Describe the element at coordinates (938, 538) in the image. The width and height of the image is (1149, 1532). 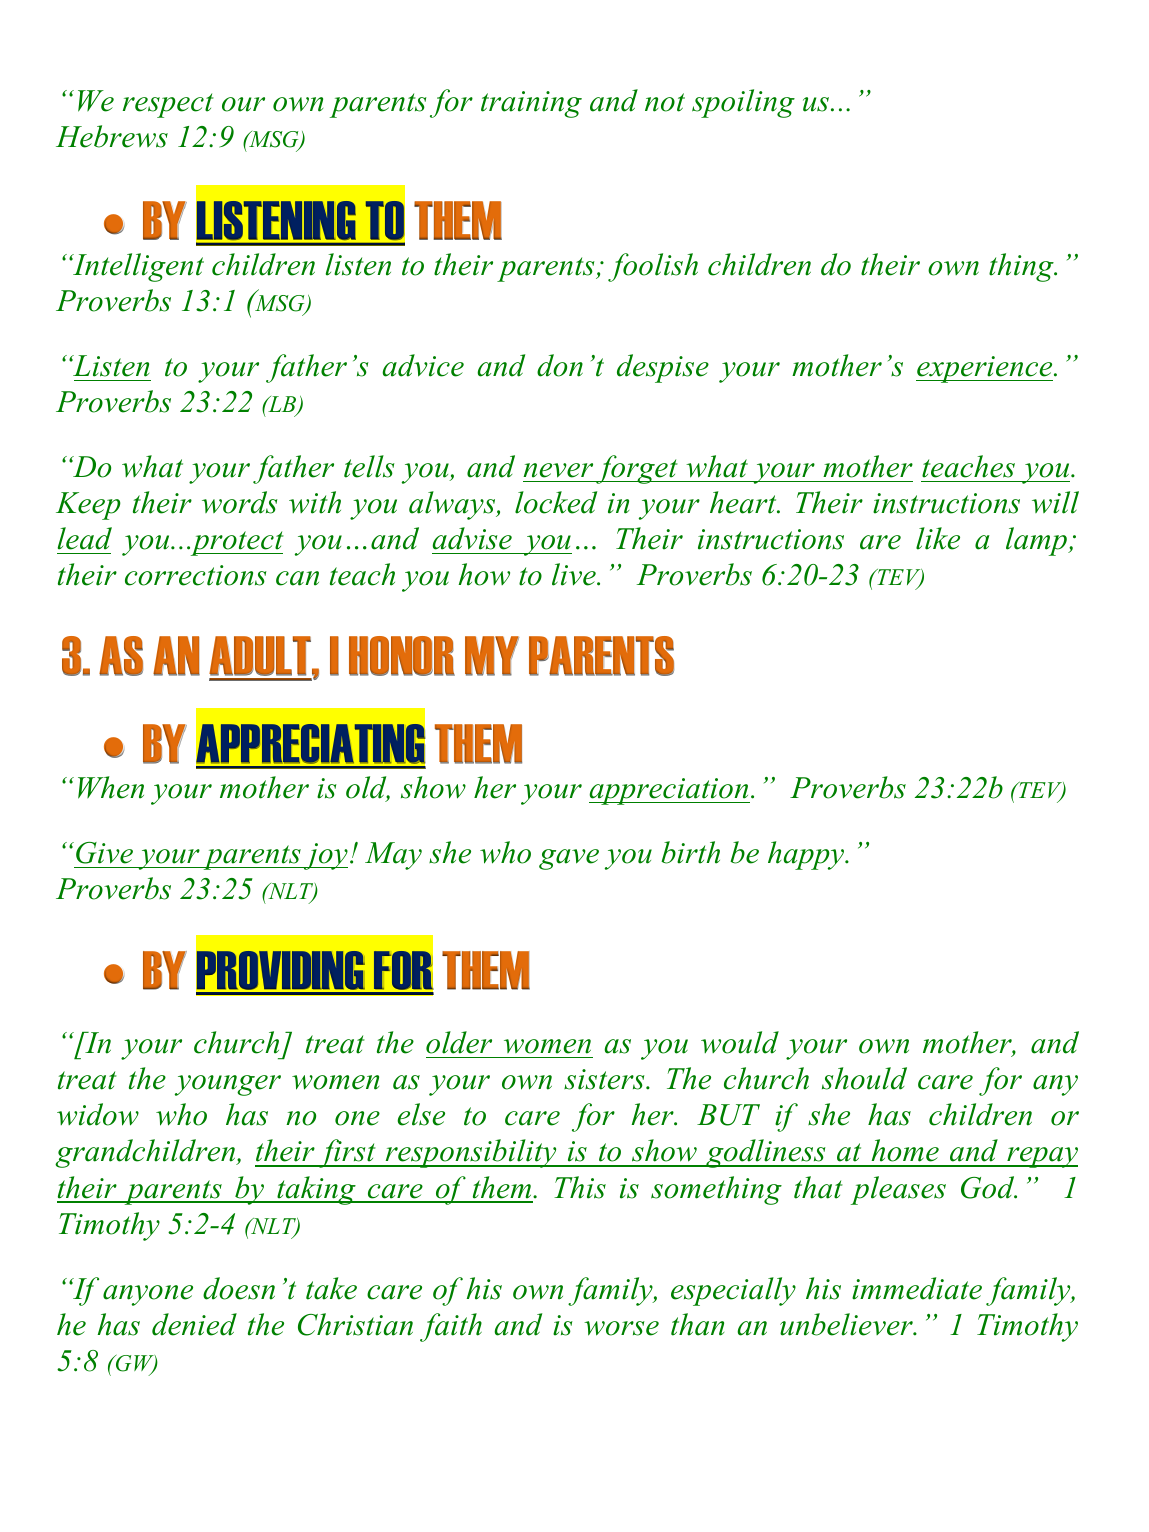
I see `like` at that location.
